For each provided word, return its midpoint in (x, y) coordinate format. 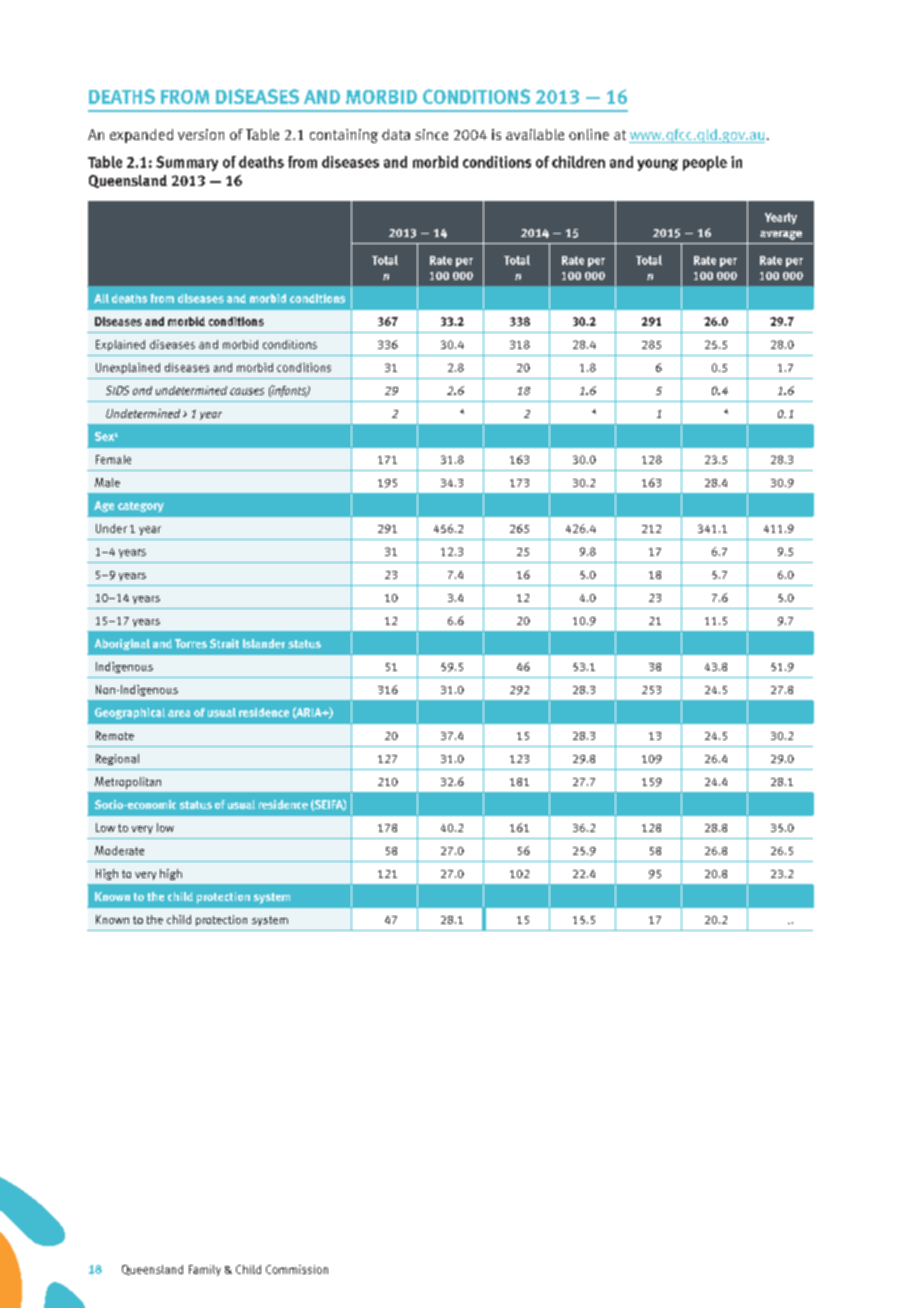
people (705, 163)
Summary (187, 163)
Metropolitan (128, 783)
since (431, 134)
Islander (264, 643)
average (781, 235)
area (179, 713)
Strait (224, 643)
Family (205, 1270)
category (141, 507)
